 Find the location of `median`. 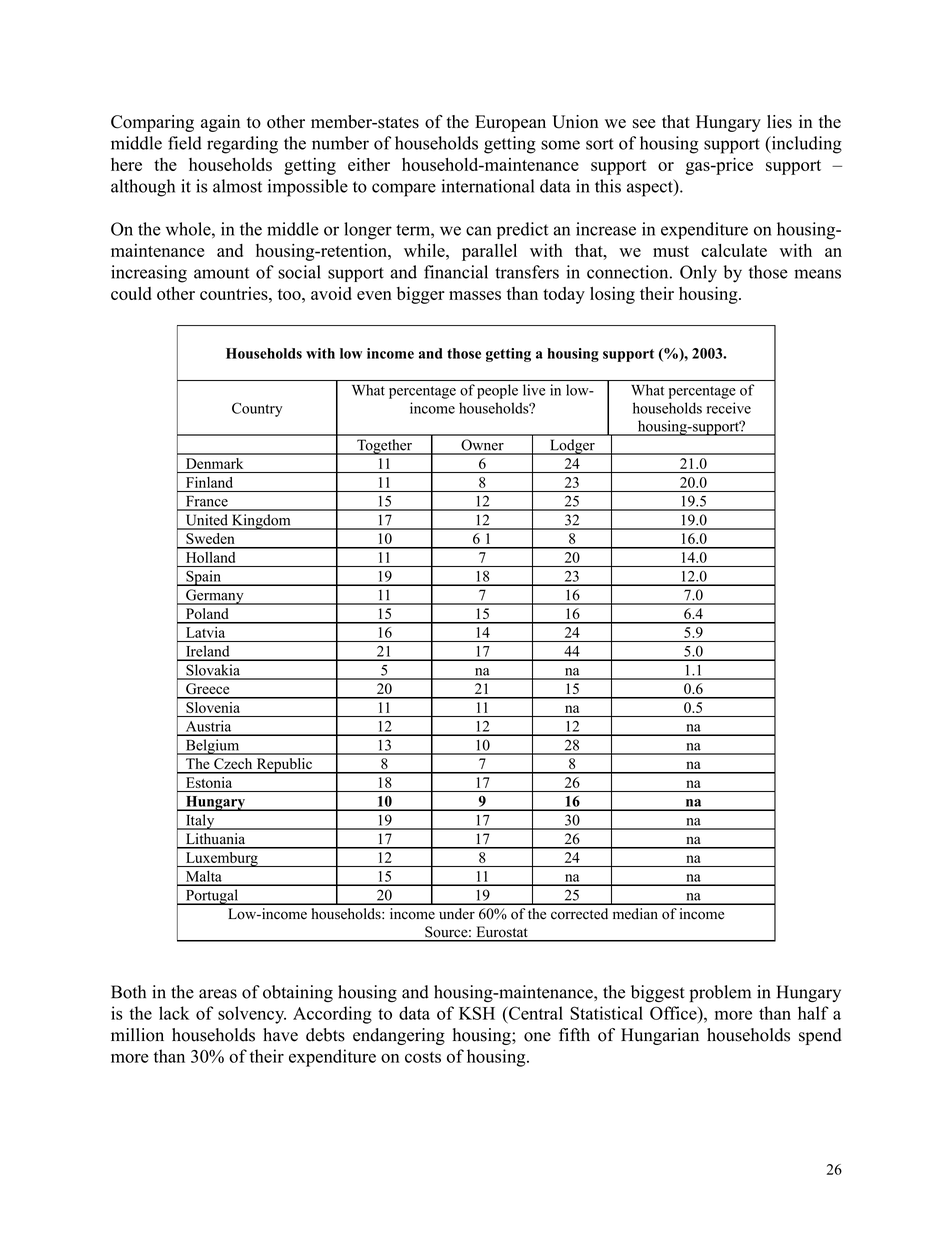

median is located at coordinates (635, 914).
